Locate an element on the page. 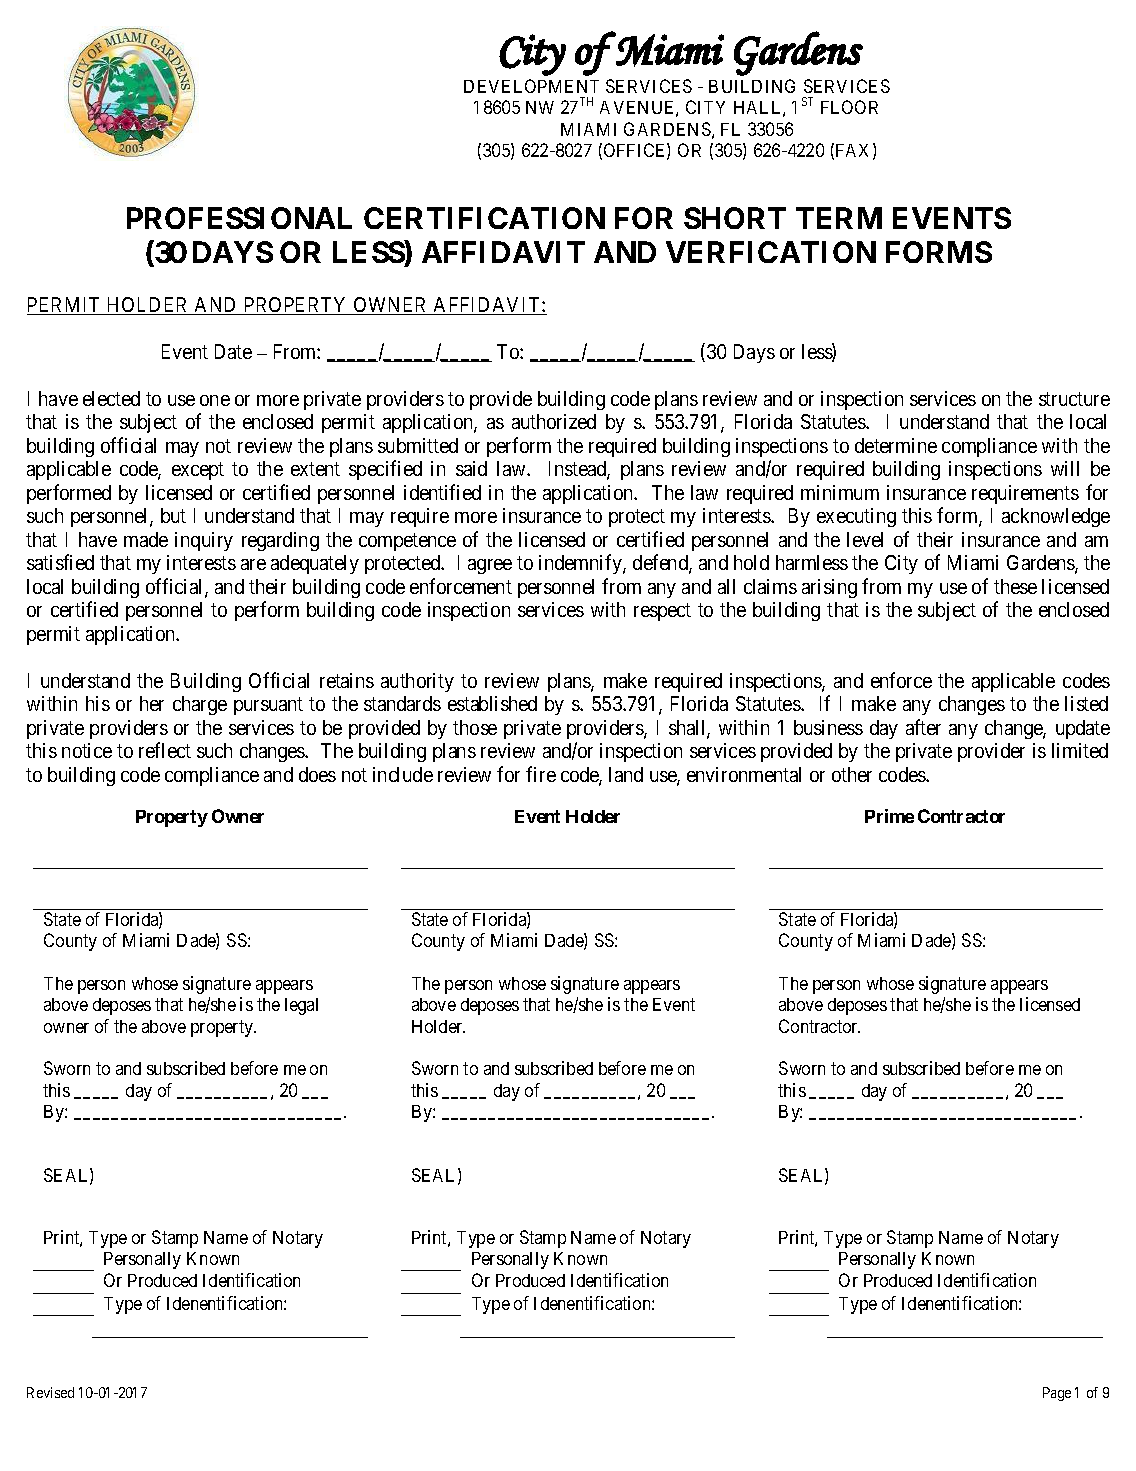 The width and height of the page is (1136, 1471). other is located at coordinates (852, 774).
